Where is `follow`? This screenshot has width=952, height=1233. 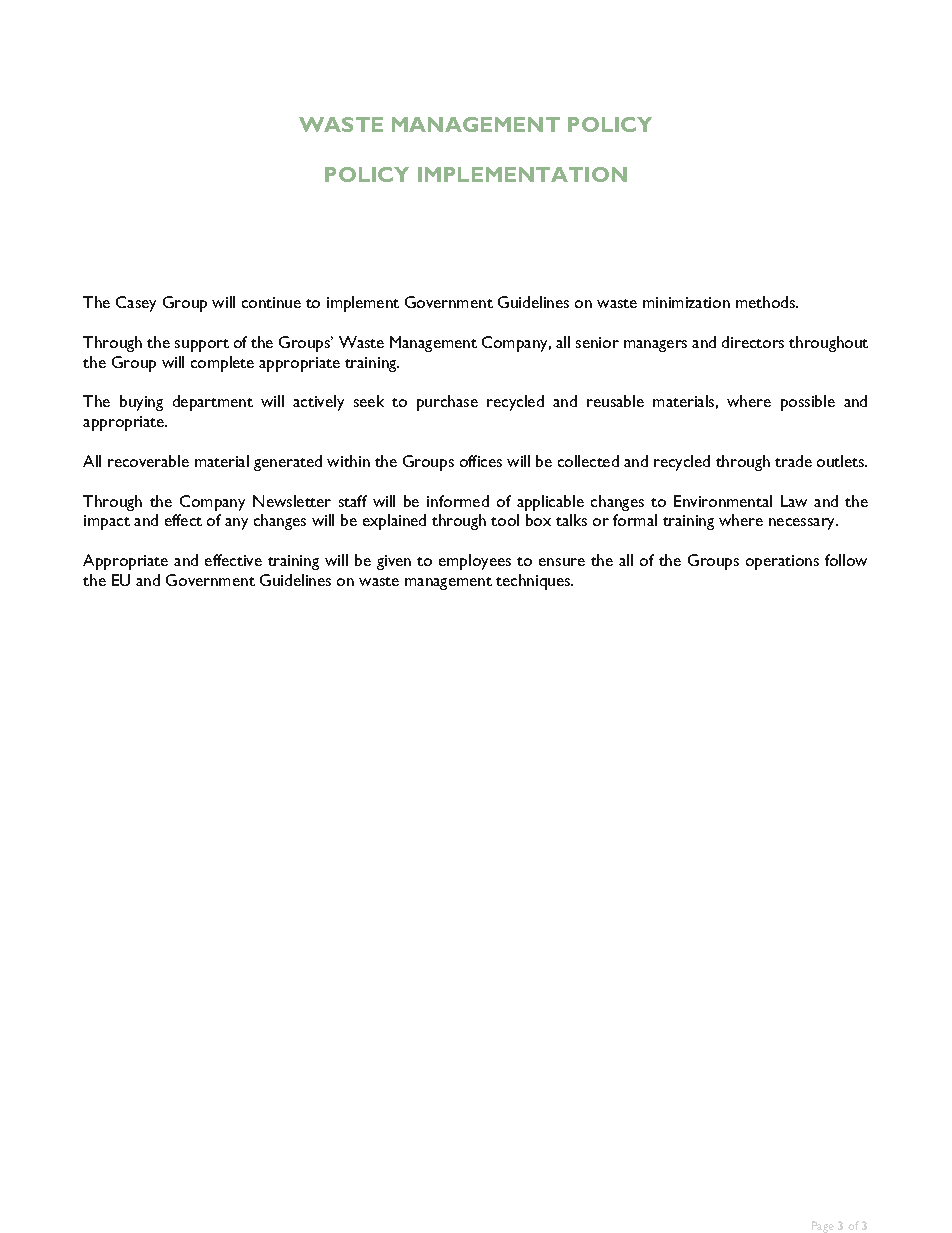 follow is located at coordinates (846, 560).
